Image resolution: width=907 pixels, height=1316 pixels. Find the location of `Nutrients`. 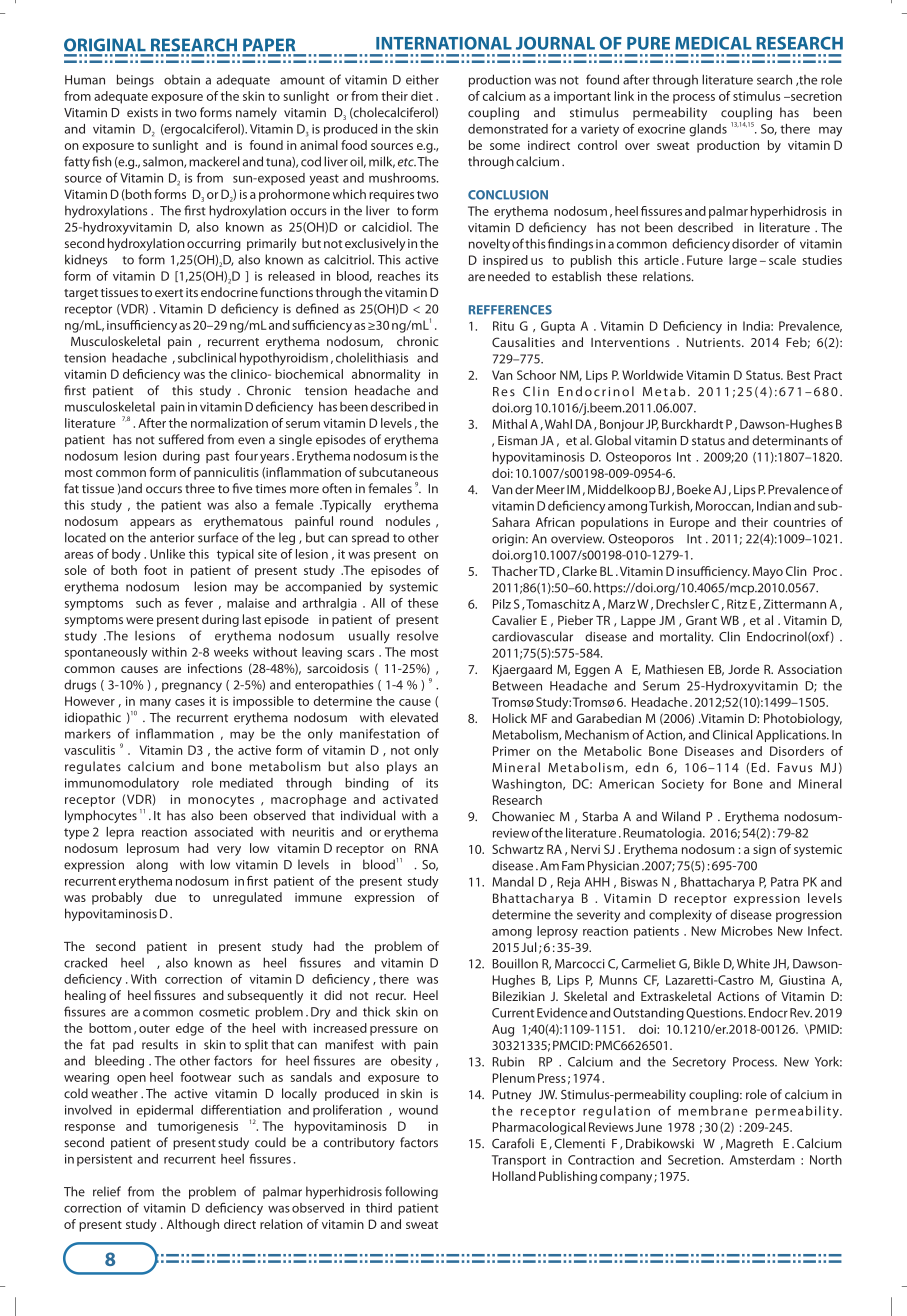

Nutrients is located at coordinates (714, 342).
